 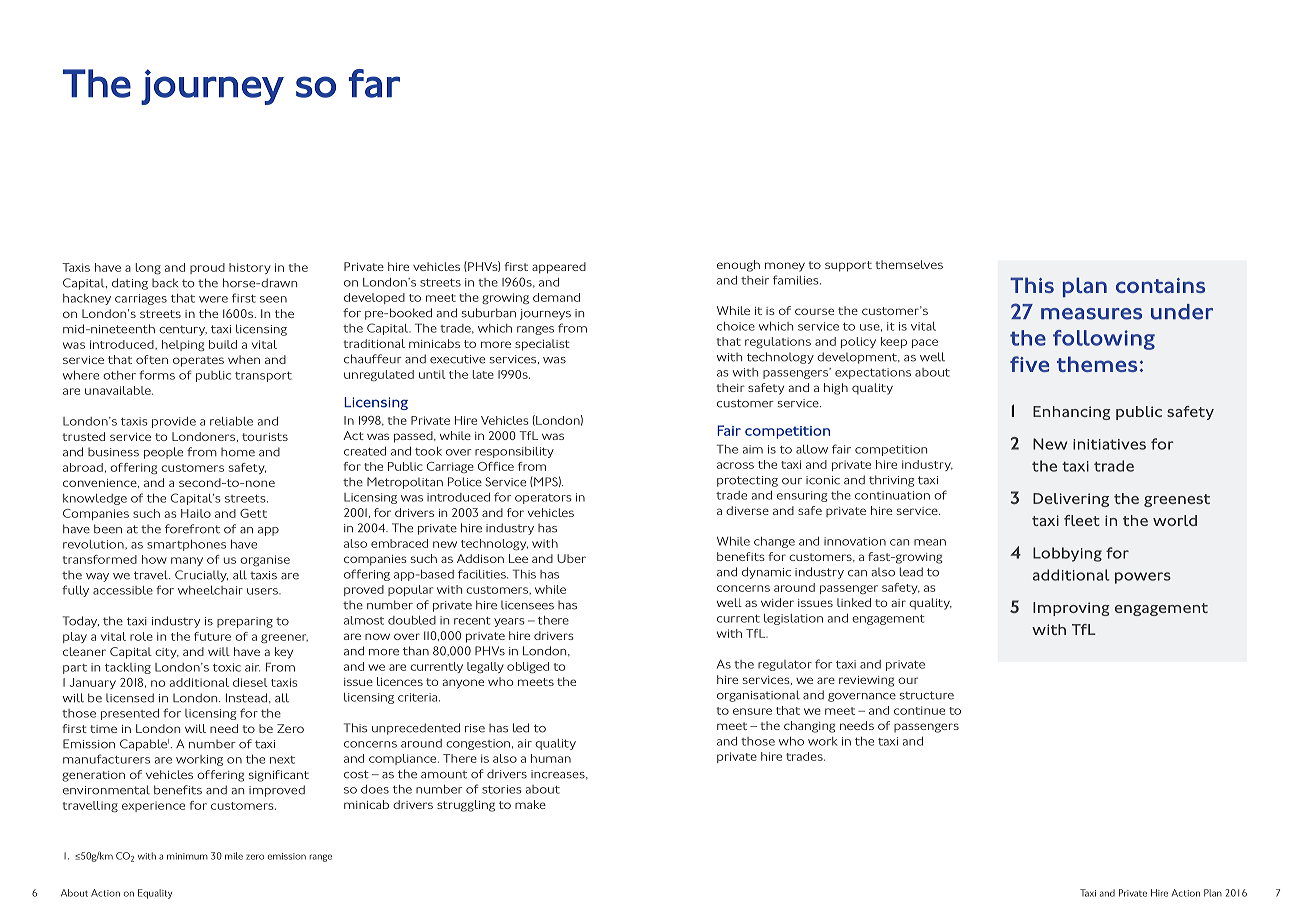 What do you see at coordinates (374, 83) in the document?
I see `far` at bounding box center [374, 83].
